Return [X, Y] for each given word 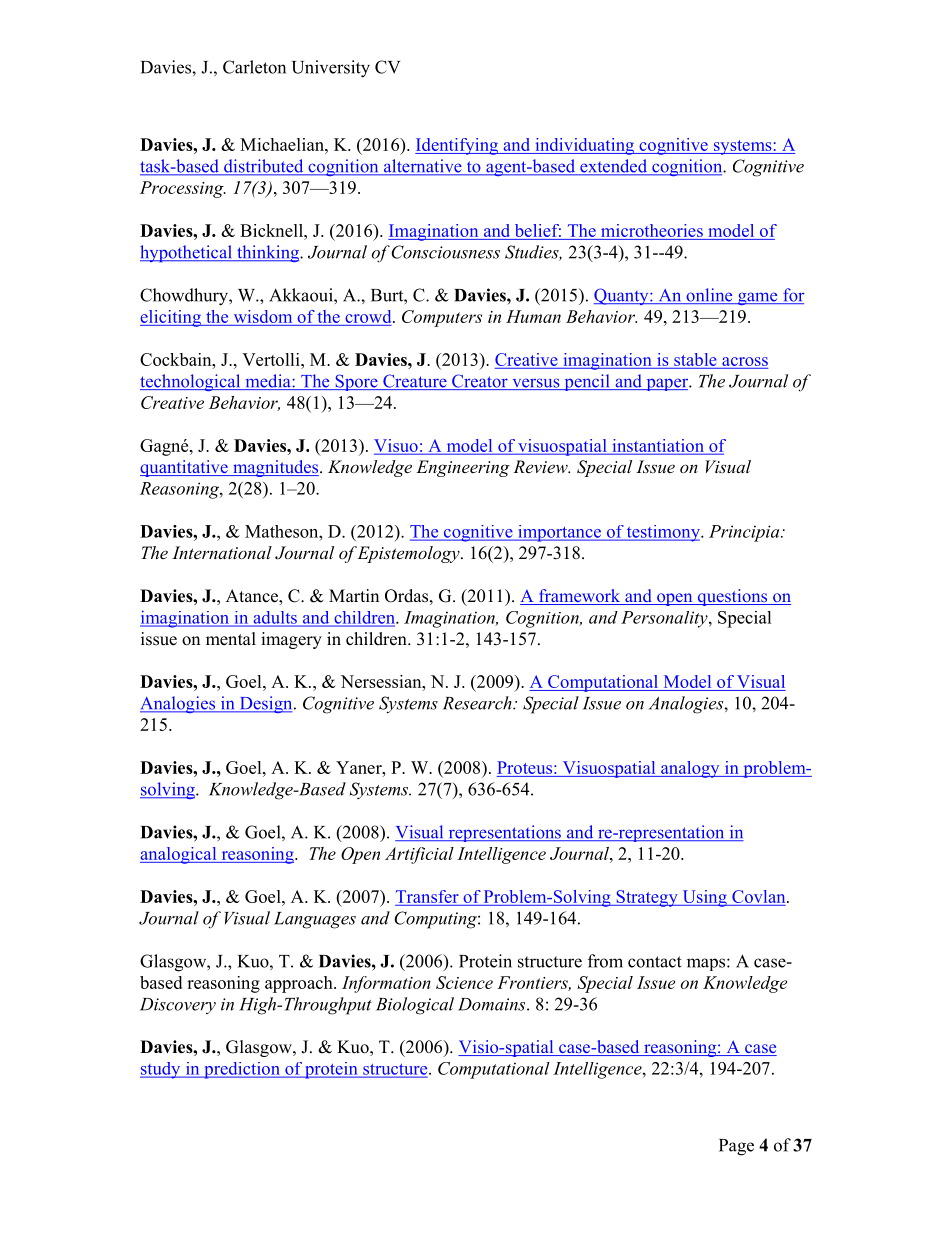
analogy [690, 769]
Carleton [254, 67]
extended [613, 167]
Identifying [458, 146]
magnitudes [276, 468]
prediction [242, 1070]
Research [478, 703]
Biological [415, 1006]
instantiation [658, 446]
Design [266, 704]
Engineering [463, 468]
